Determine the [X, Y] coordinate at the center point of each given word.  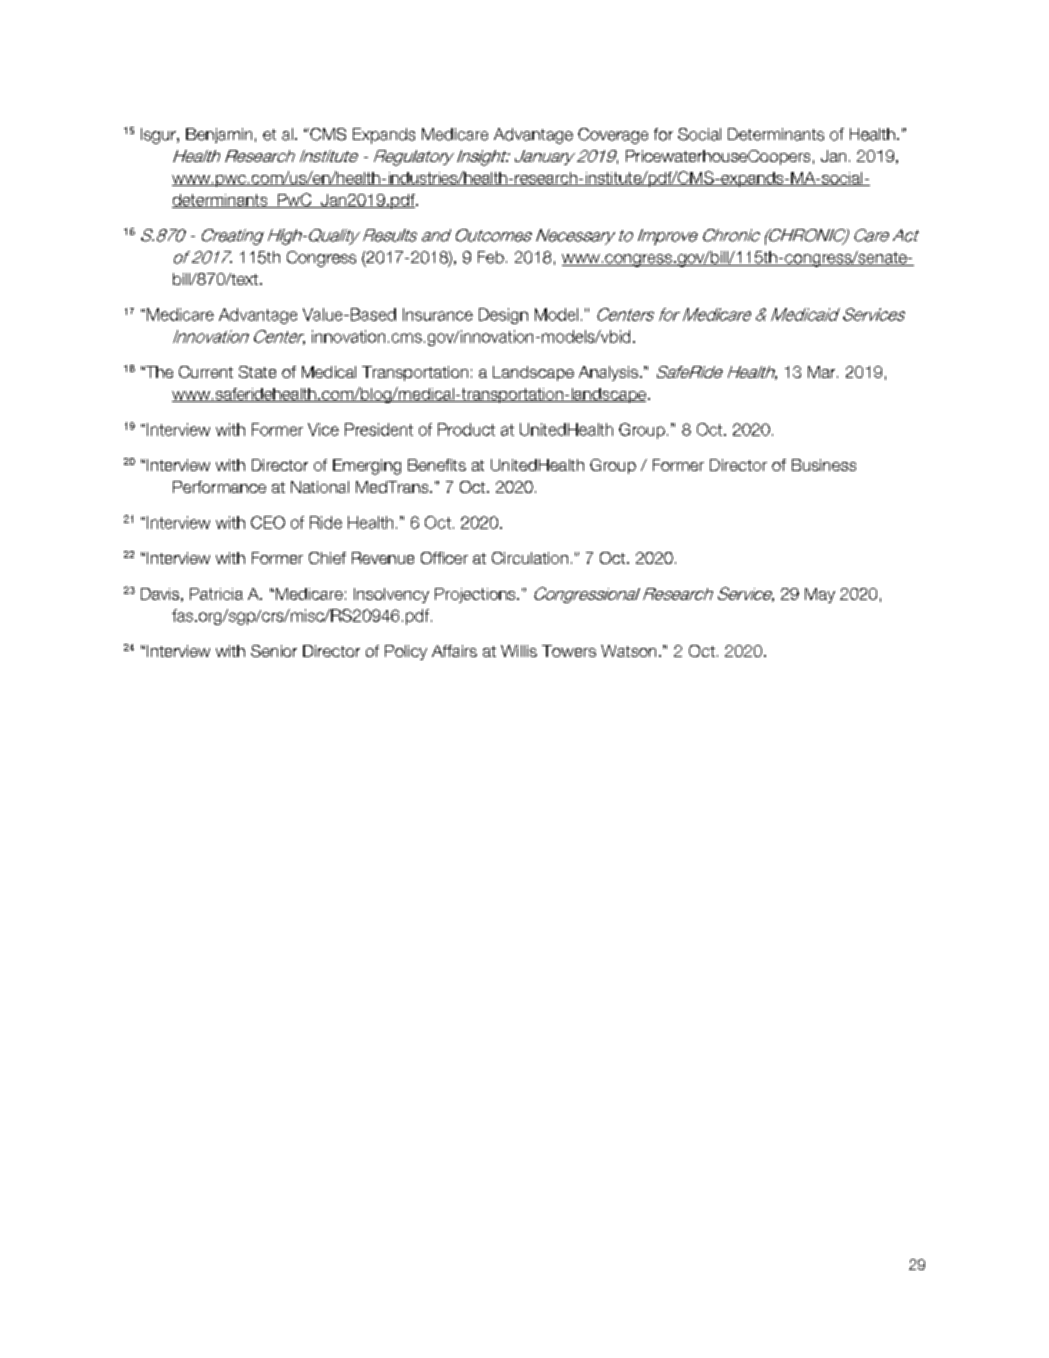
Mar [823, 372]
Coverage [613, 136]
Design [503, 316]
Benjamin [219, 135]
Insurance [438, 314]
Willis [519, 651]
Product [466, 429]
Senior [274, 651]
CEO [268, 522]
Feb [491, 257]
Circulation [530, 558]
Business [824, 465]
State [257, 372]
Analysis [608, 373]
